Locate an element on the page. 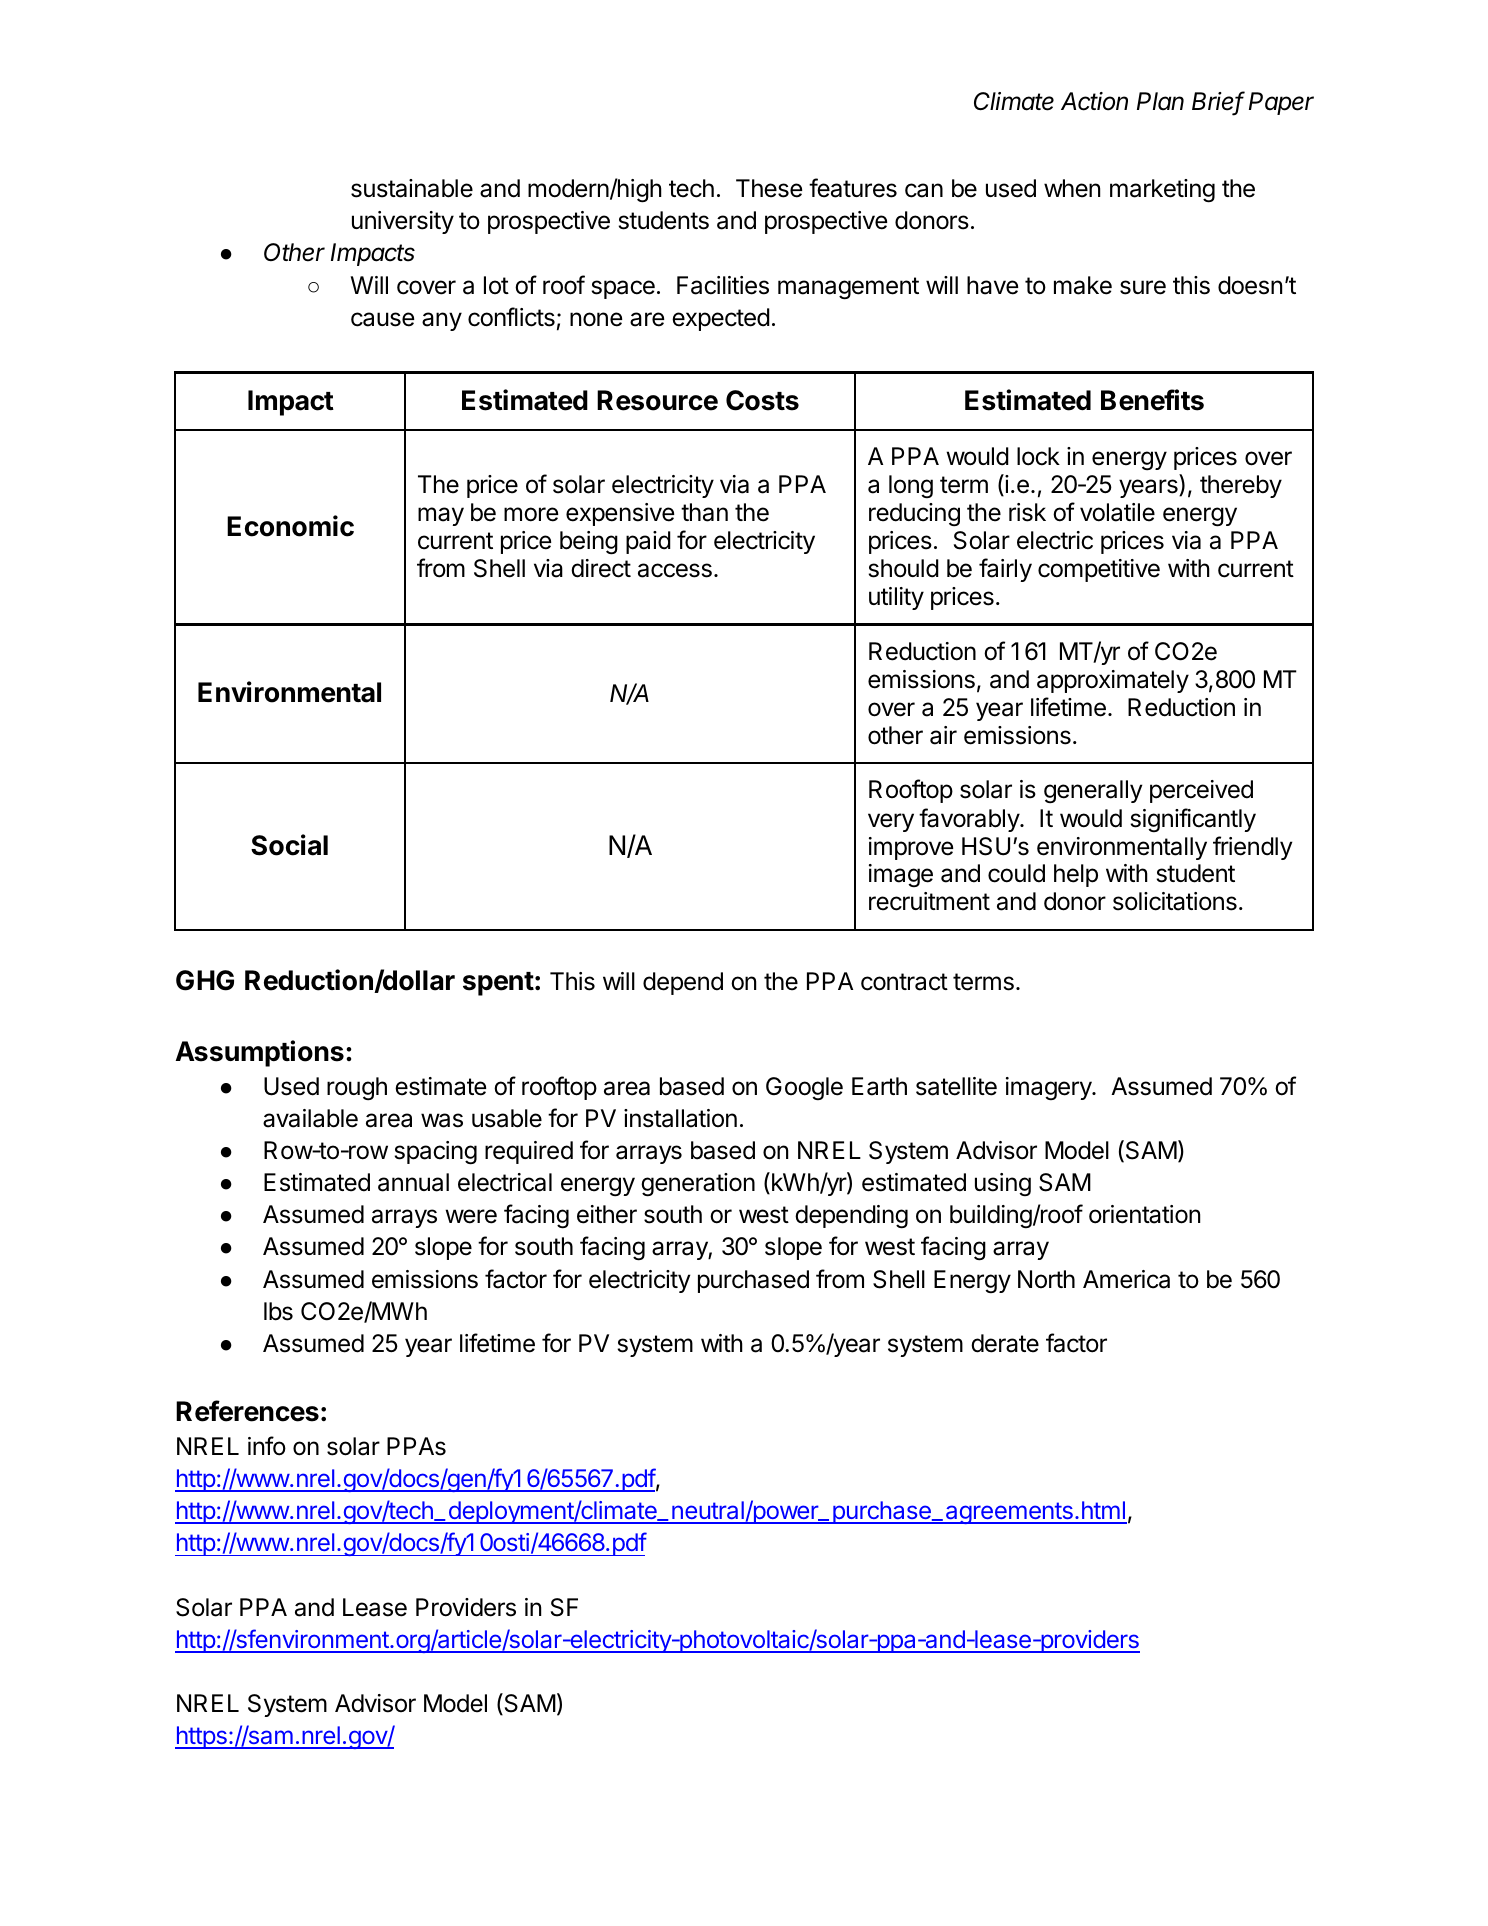  America is located at coordinates (1126, 1279).
